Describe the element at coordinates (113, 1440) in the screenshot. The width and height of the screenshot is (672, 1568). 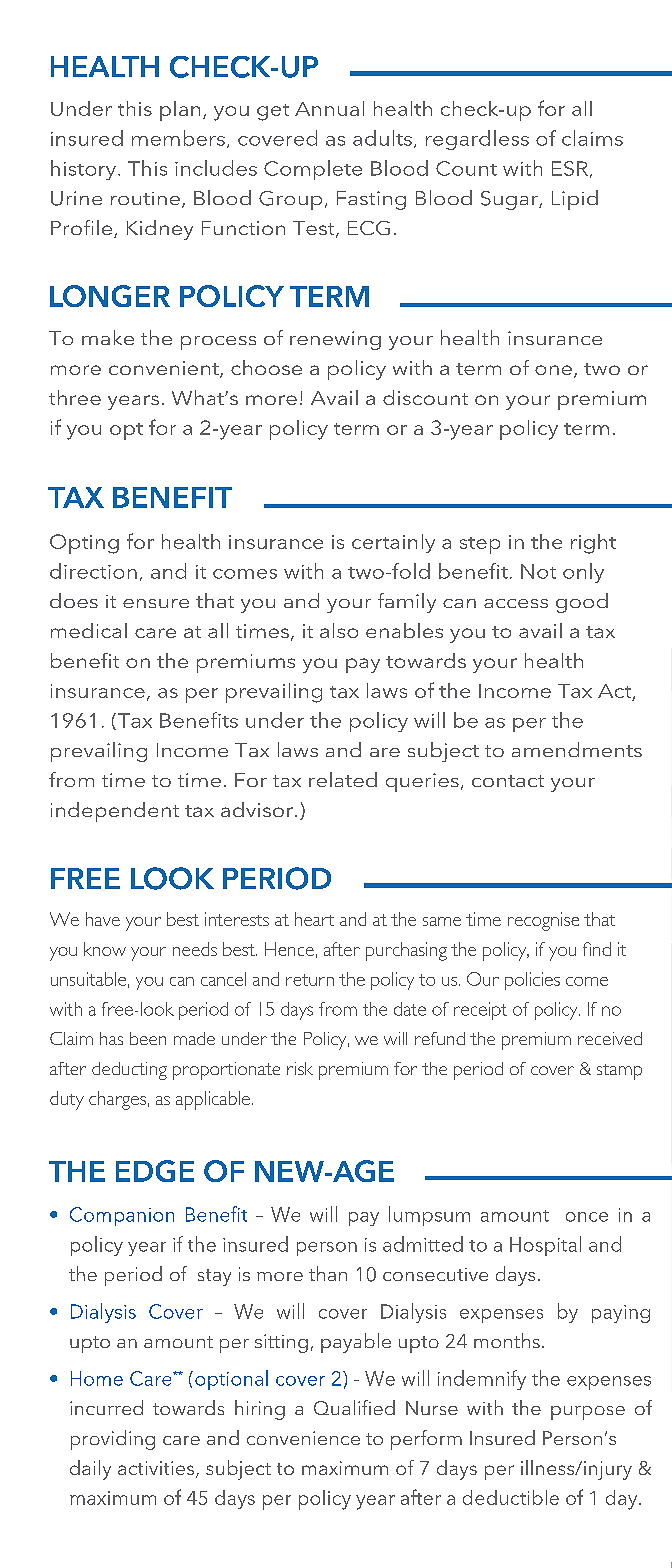
I see `providing` at that location.
